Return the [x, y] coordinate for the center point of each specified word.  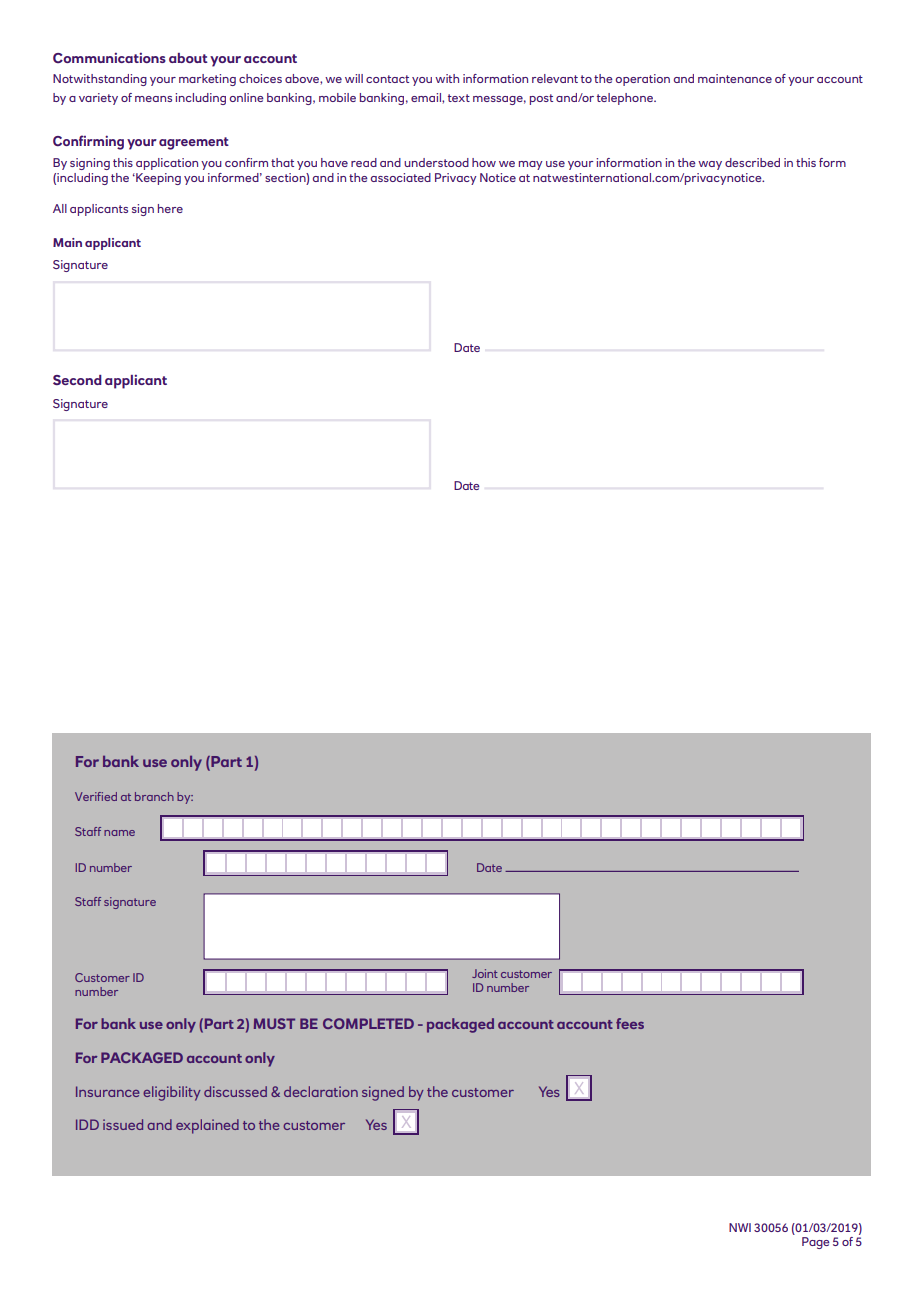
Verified [96, 796]
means [153, 99]
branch [154, 796]
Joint [485, 973]
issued [123, 1124]
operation [643, 80]
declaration [321, 1091]
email [427, 97]
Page [816, 1243]
